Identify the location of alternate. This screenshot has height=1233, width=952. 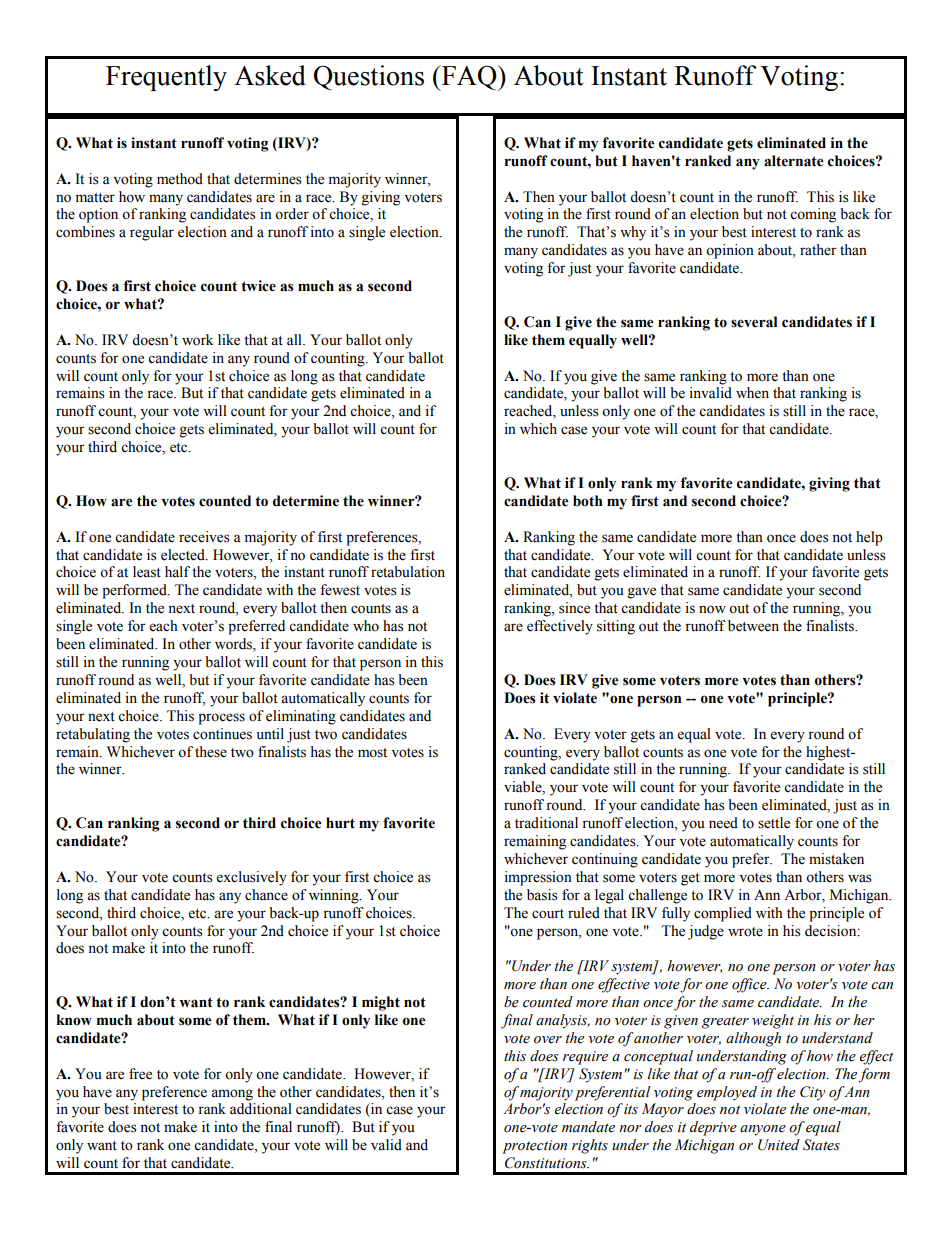
(794, 161).
